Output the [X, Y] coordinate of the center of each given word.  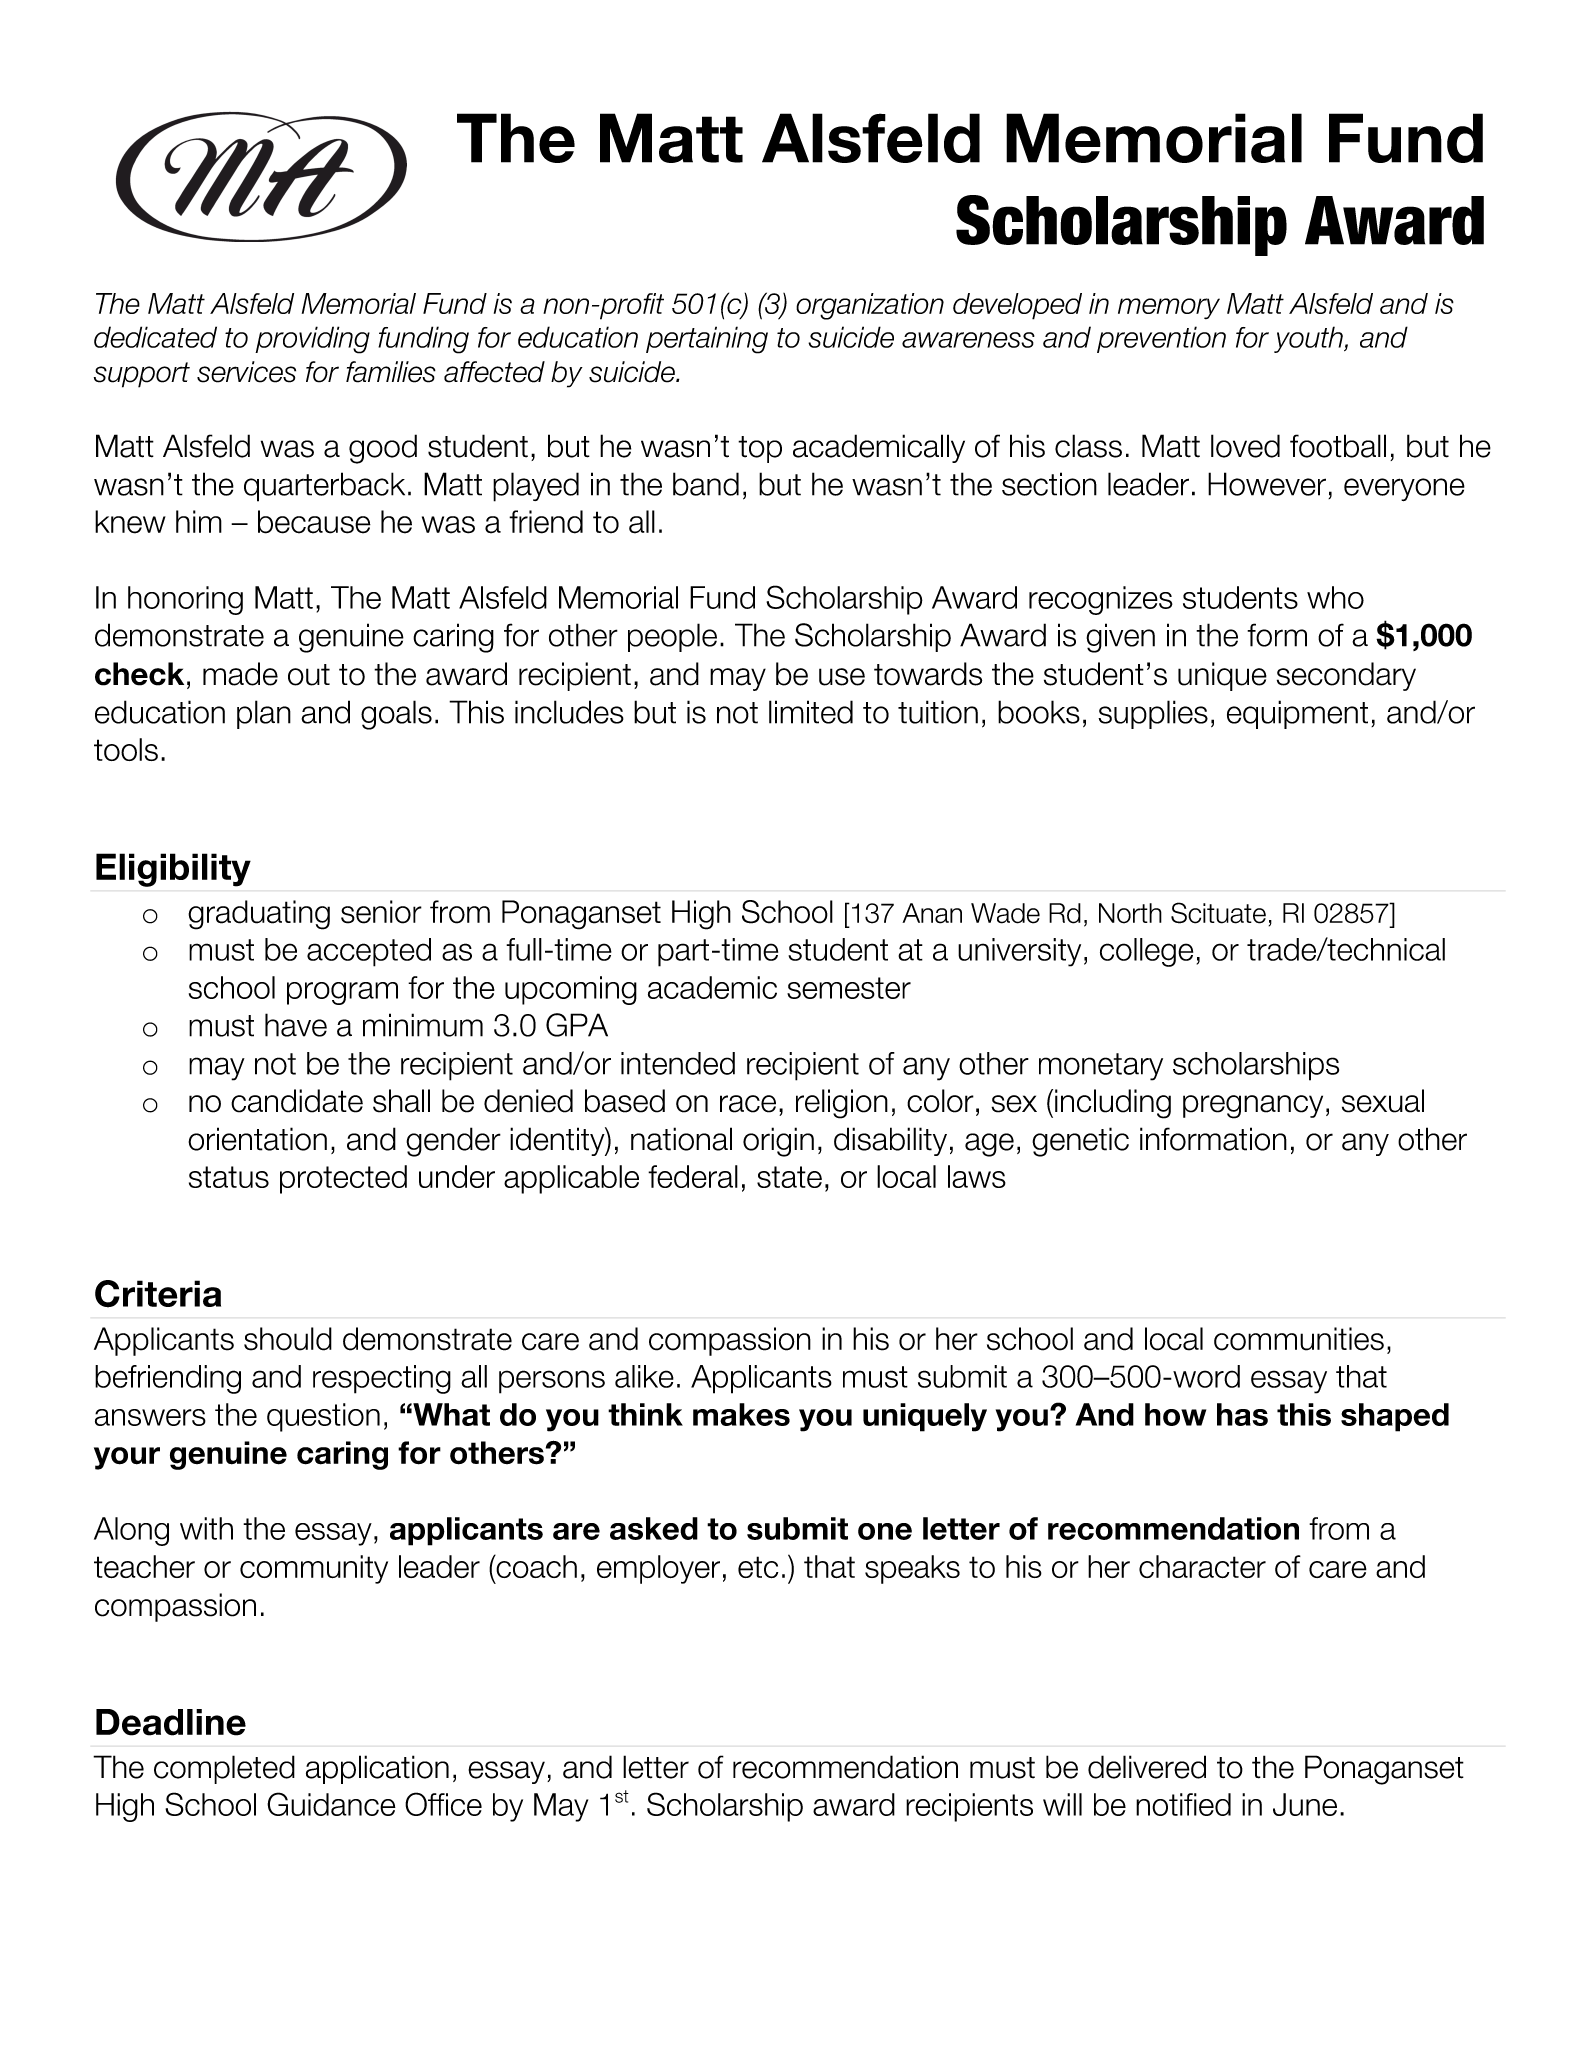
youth [1309, 339]
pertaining [707, 340]
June [1305, 1804]
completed [224, 1769]
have [296, 1025]
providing [312, 340]
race [748, 1104]
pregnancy [1253, 1107]
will [1062, 1804]
